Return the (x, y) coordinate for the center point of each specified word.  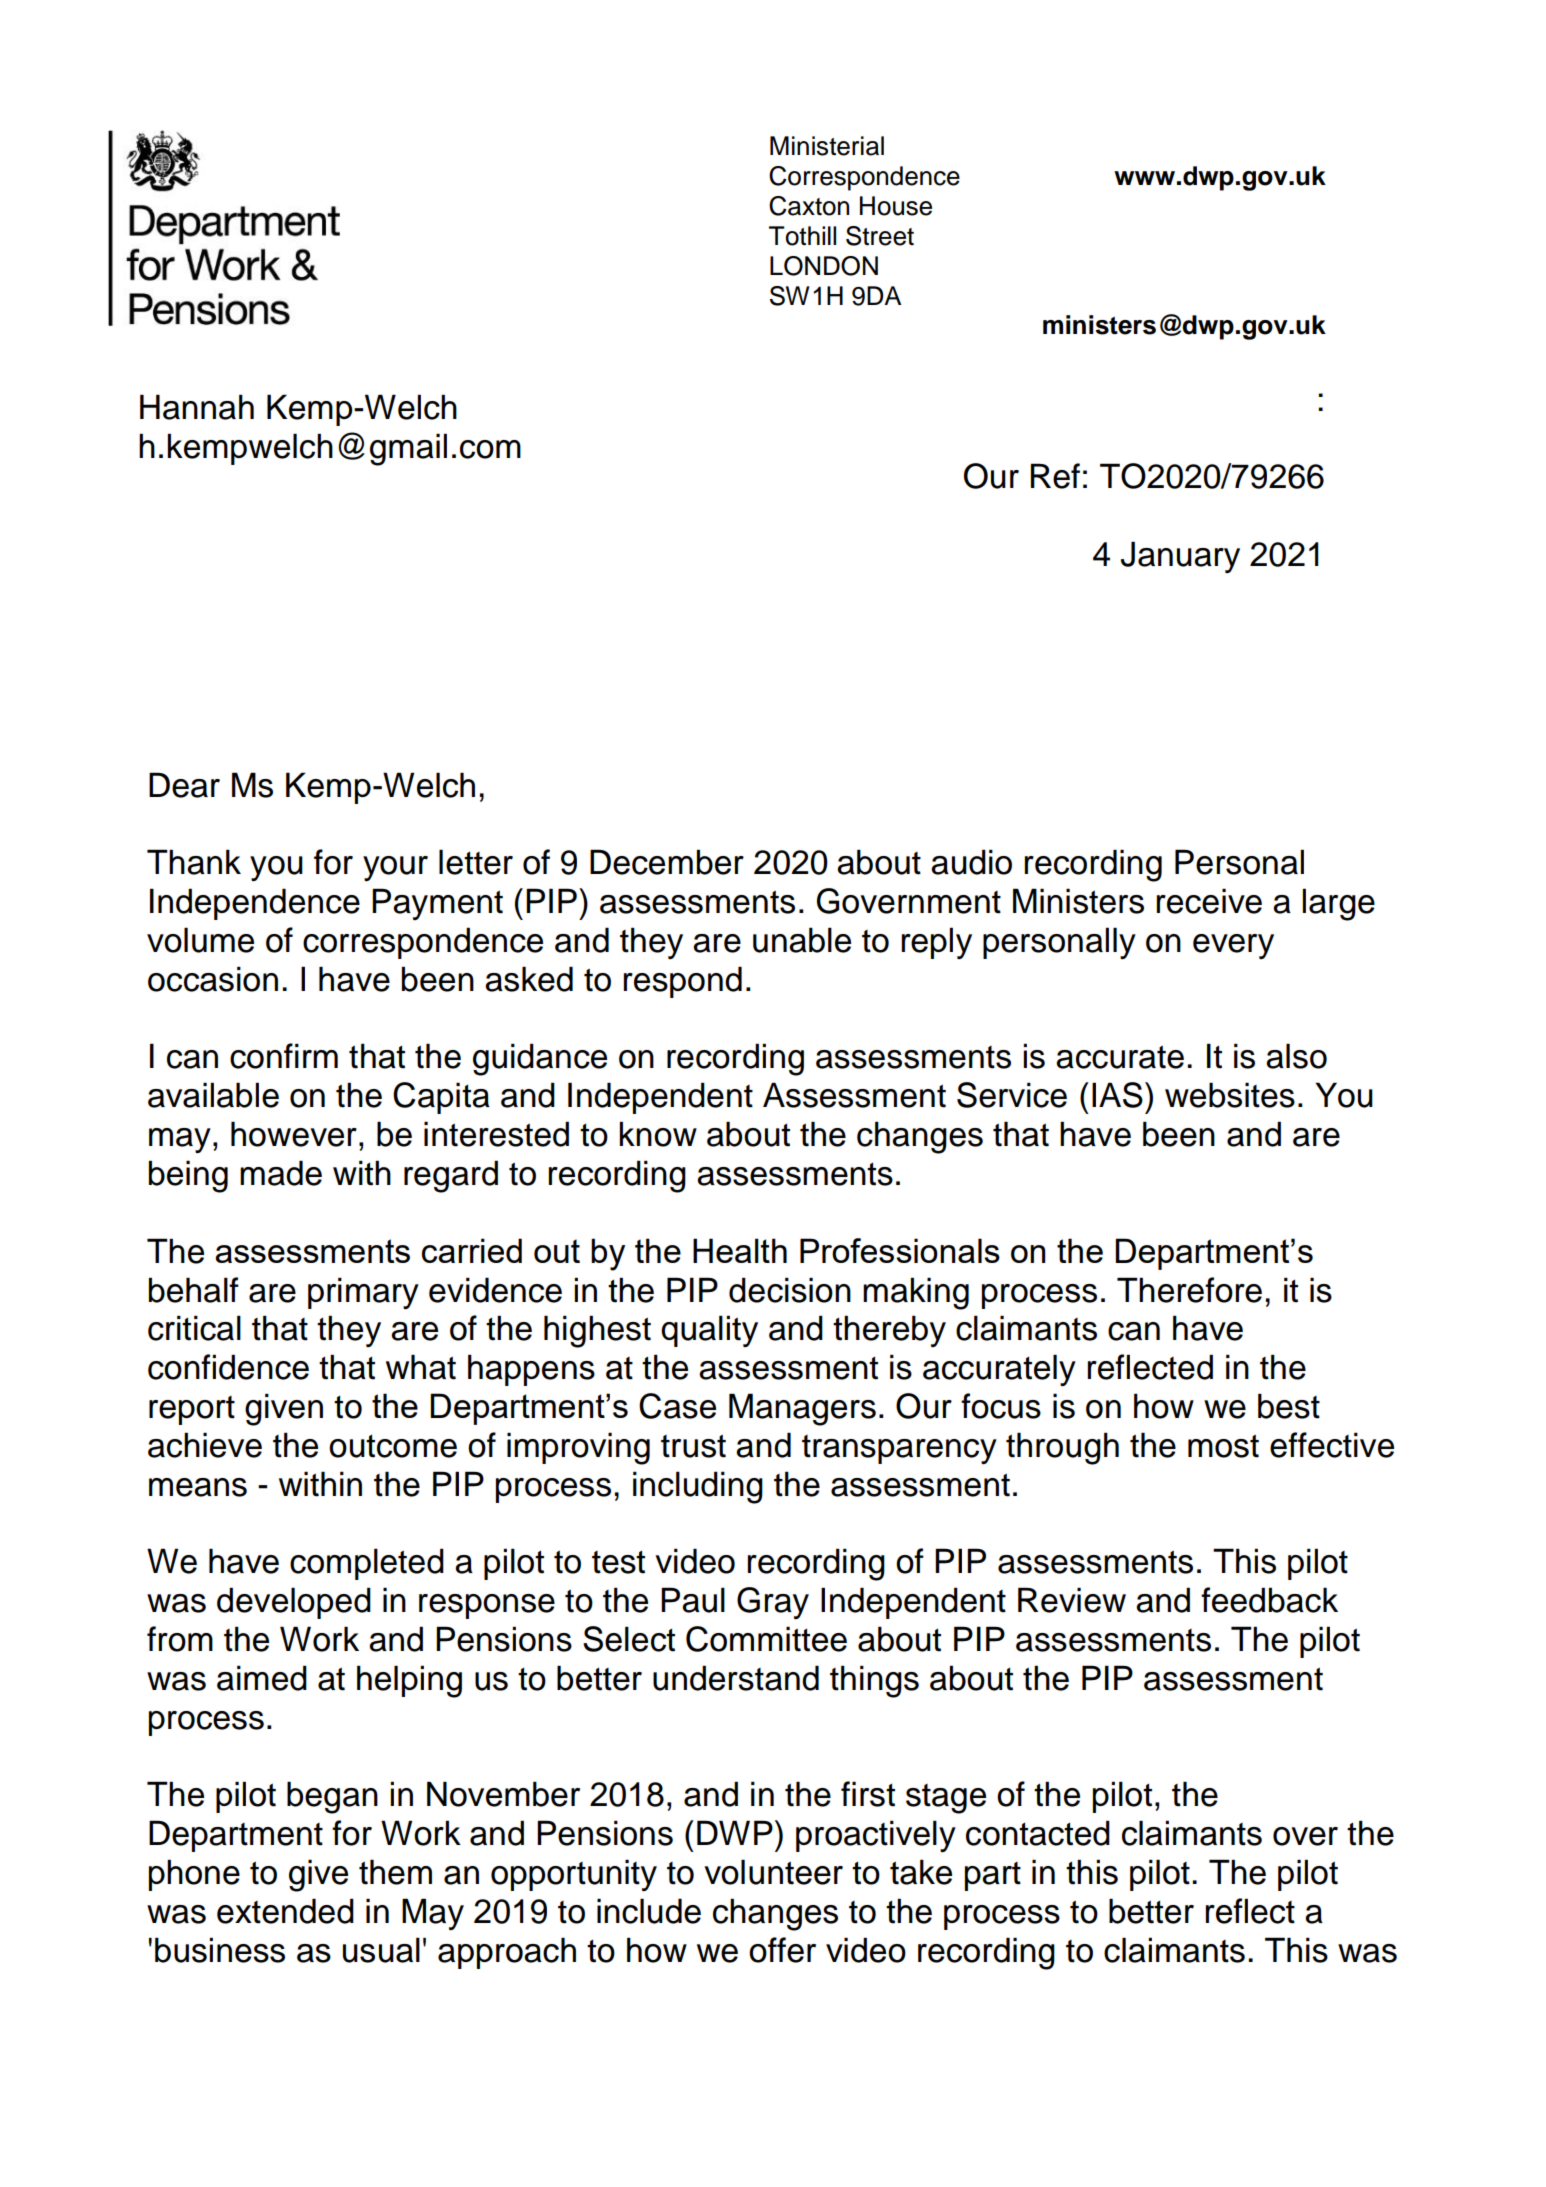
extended (285, 1911)
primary (363, 1293)
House (896, 206)
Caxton (809, 206)
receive (1209, 901)
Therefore (1189, 1290)
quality (709, 1331)
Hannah (197, 407)
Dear (184, 785)
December (667, 862)
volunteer (773, 1872)
